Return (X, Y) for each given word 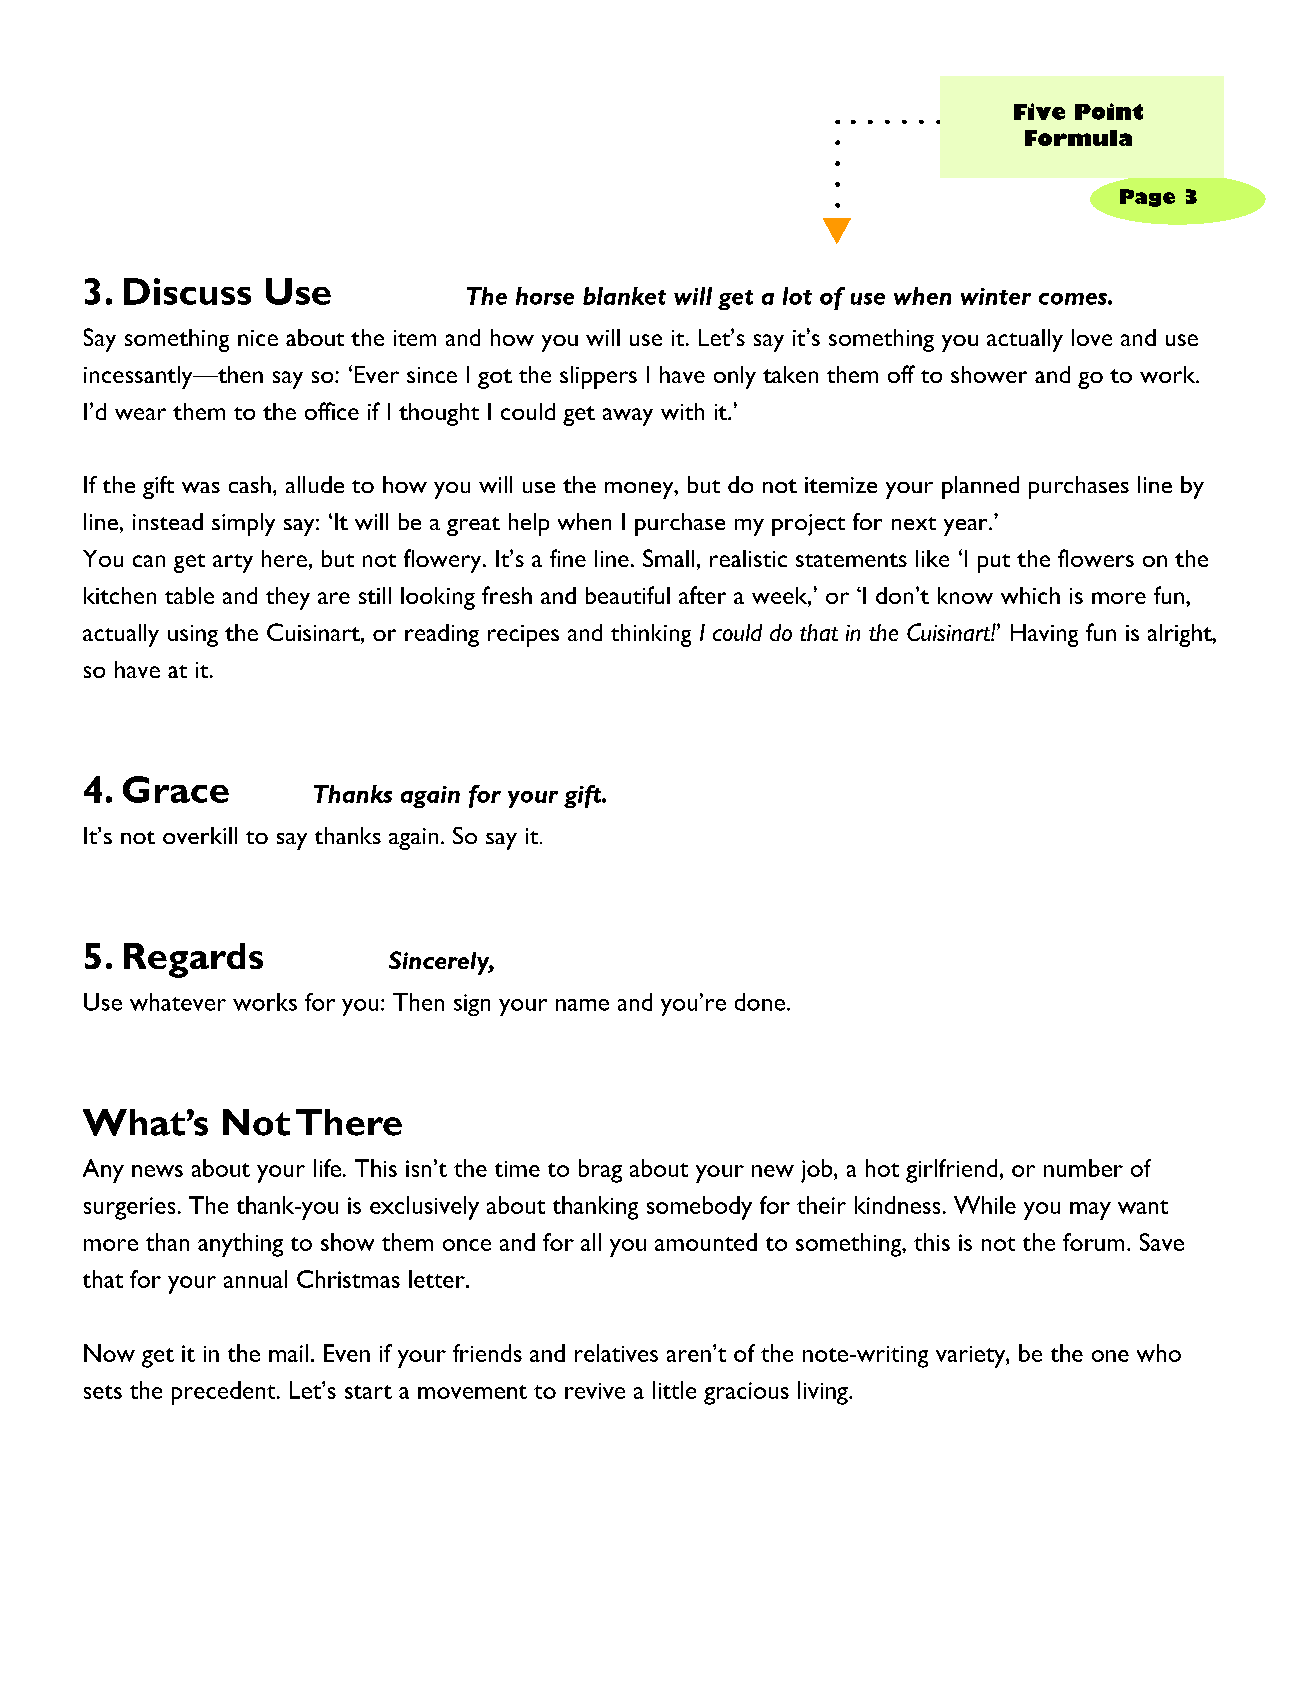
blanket (624, 296)
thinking (651, 635)
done (760, 1002)
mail (288, 1353)
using (193, 636)
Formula (1078, 138)
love (1092, 337)
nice (258, 338)
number (1083, 1168)
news (157, 1171)
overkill (200, 835)
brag (600, 1171)
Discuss (187, 291)
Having (1044, 635)
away (628, 417)
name (582, 1005)
